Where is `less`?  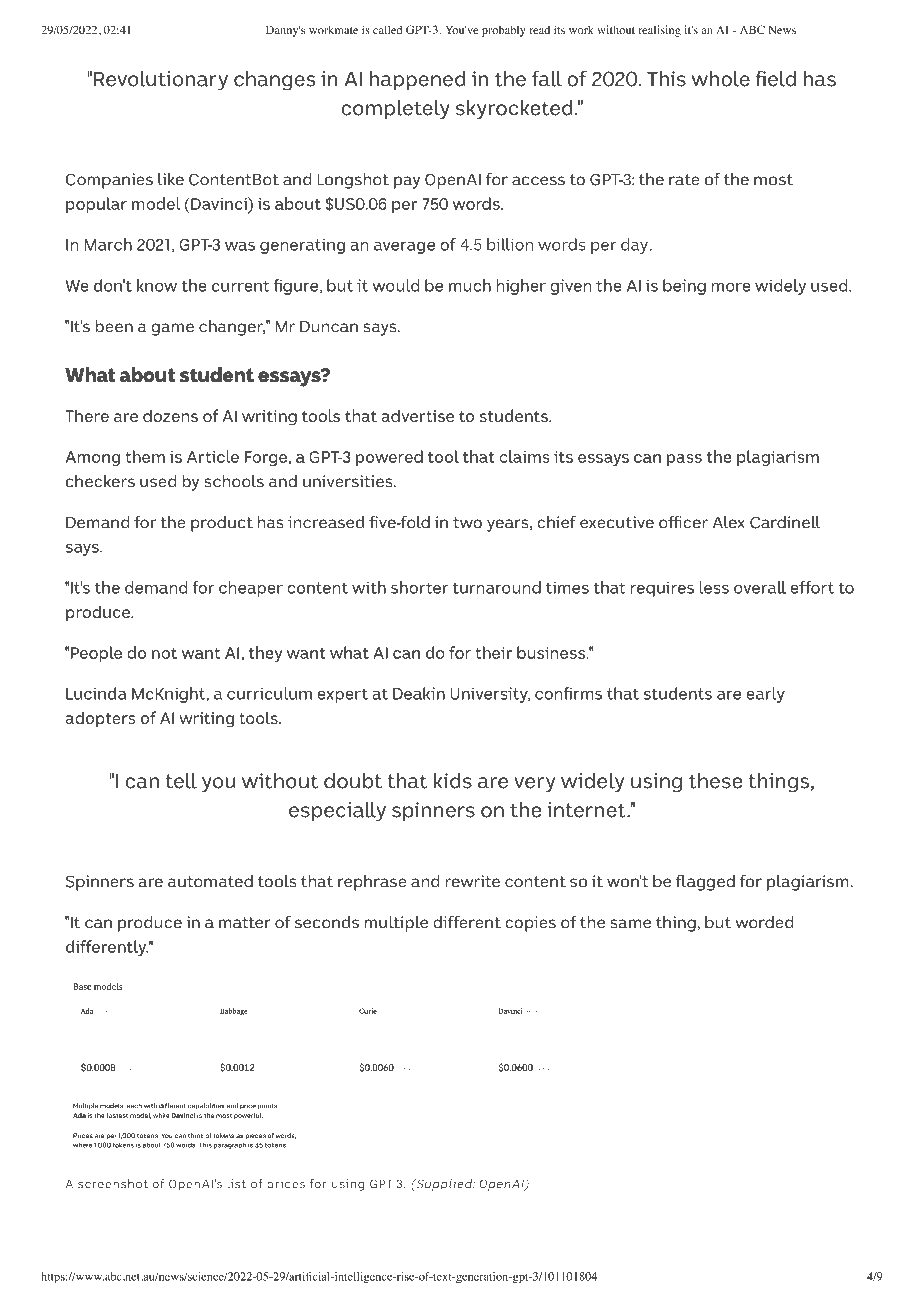 less is located at coordinates (714, 587).
